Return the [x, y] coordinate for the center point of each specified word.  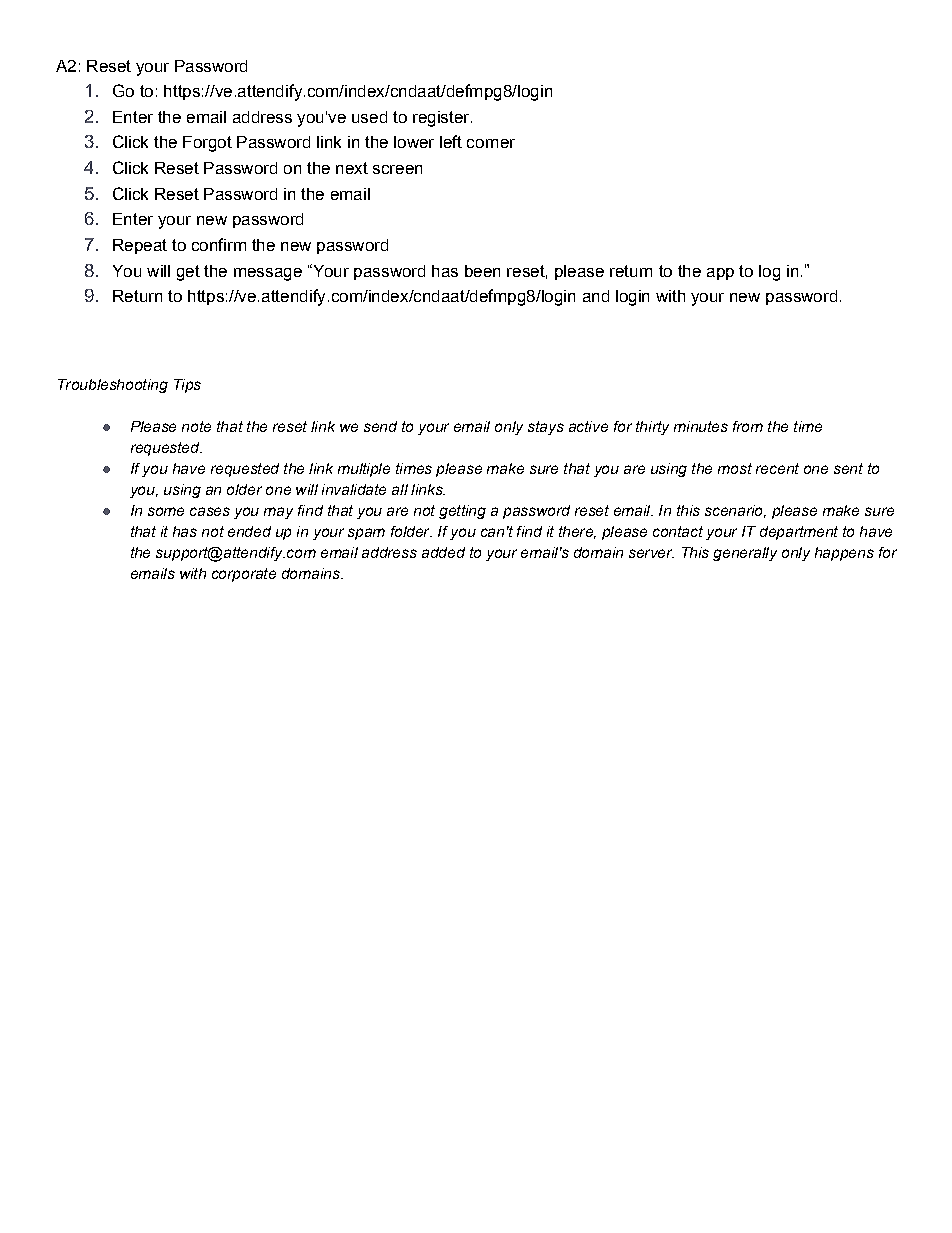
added [443, 552]
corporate [244, 575]
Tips [187, 386]
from [748, 426]
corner [491, 143]
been [482, 271]
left [451, 141]
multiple [364, 470]
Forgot [207, 144]
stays [546, 428]
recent [777, 468]
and [596, 296]
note [196, 426]
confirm [219, 244]
